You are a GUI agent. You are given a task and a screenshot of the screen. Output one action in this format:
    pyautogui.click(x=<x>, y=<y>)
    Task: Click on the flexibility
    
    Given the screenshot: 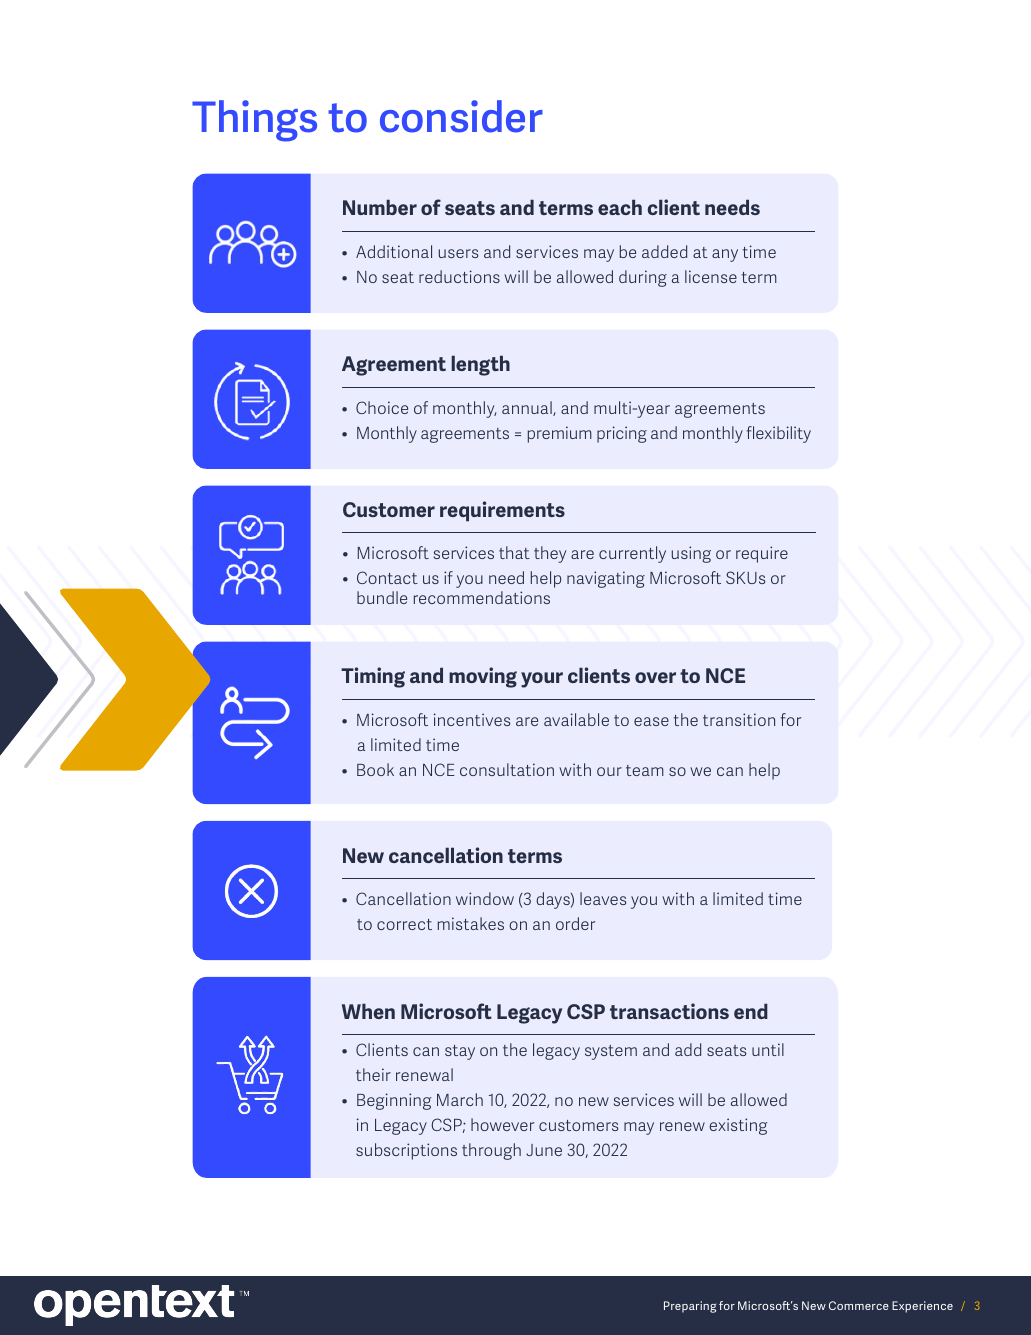 What is the action you would take?
    pyautogui.click(x=779, y=434)
